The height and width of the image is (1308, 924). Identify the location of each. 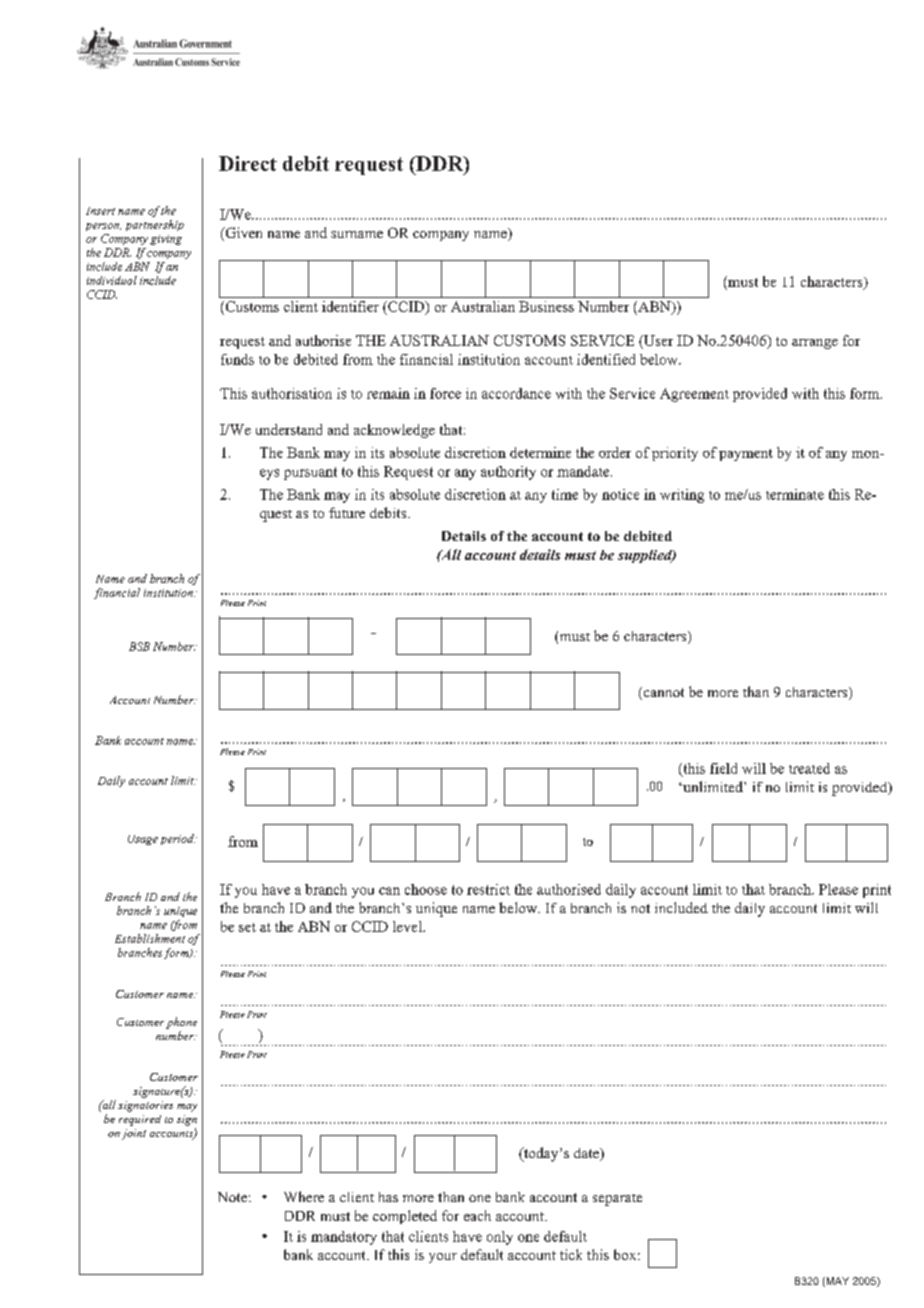
(477, 1215).
